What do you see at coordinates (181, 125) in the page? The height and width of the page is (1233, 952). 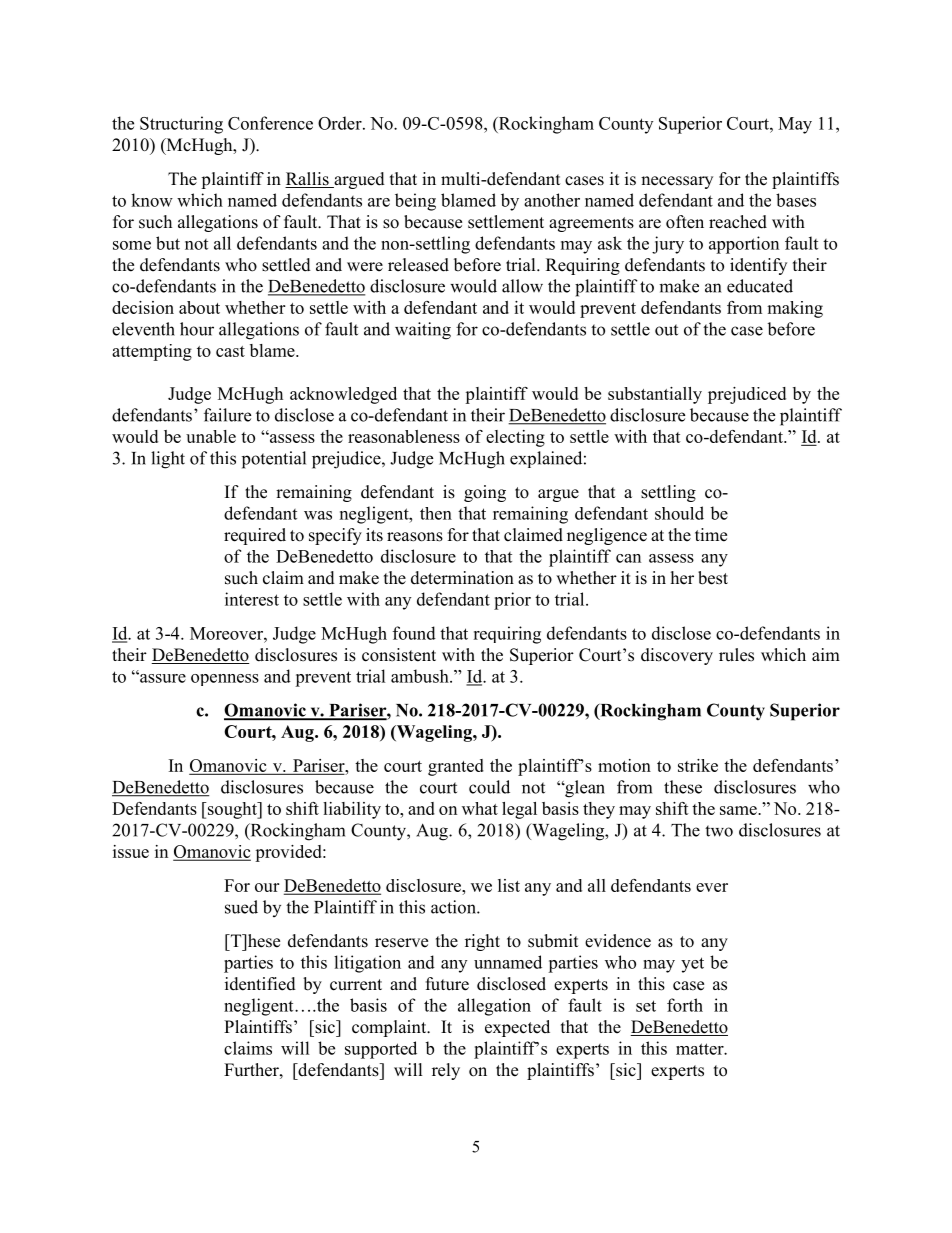 I see `Structuring` at bounding box center [181, 125].
